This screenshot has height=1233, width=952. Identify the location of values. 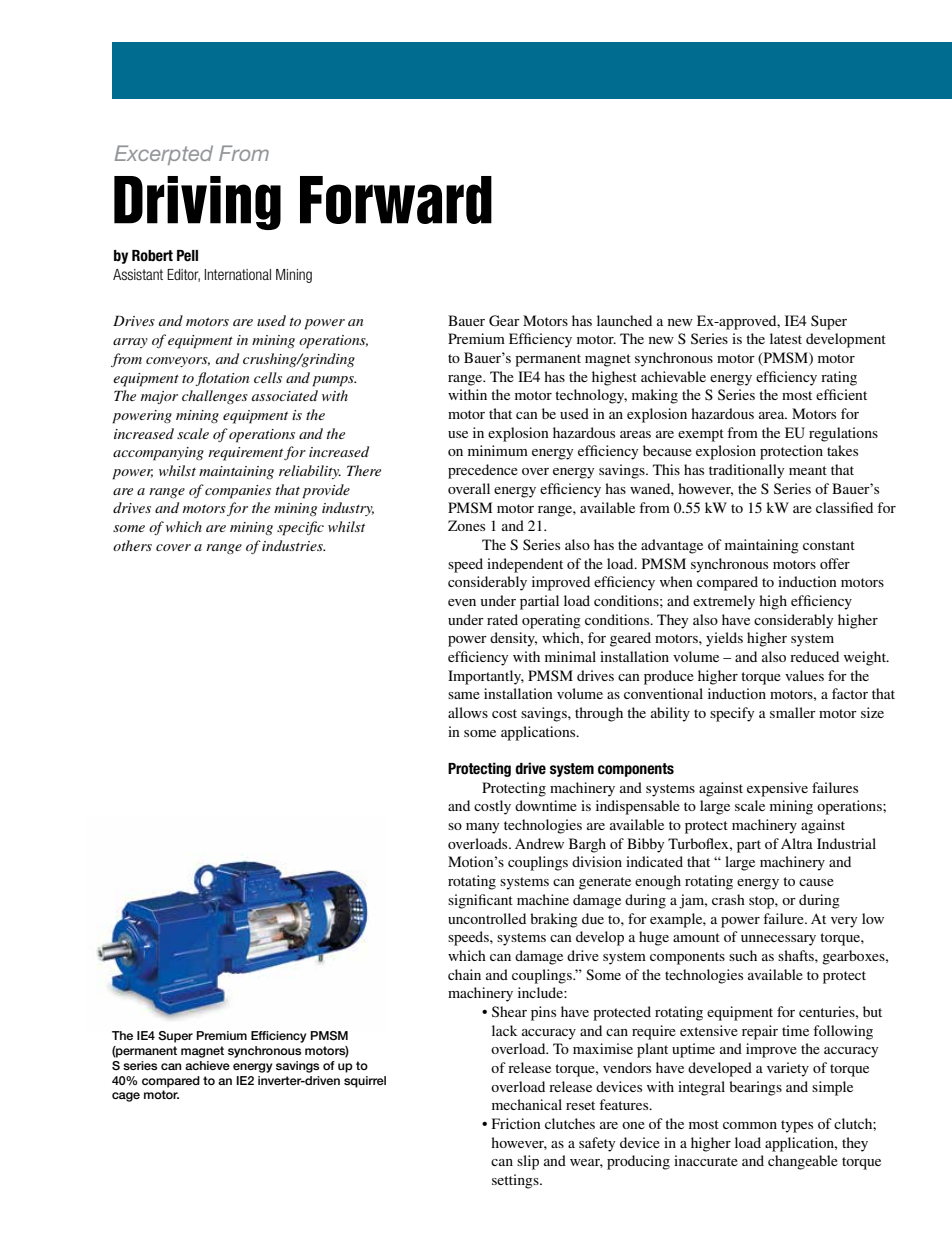
(804, 675).
